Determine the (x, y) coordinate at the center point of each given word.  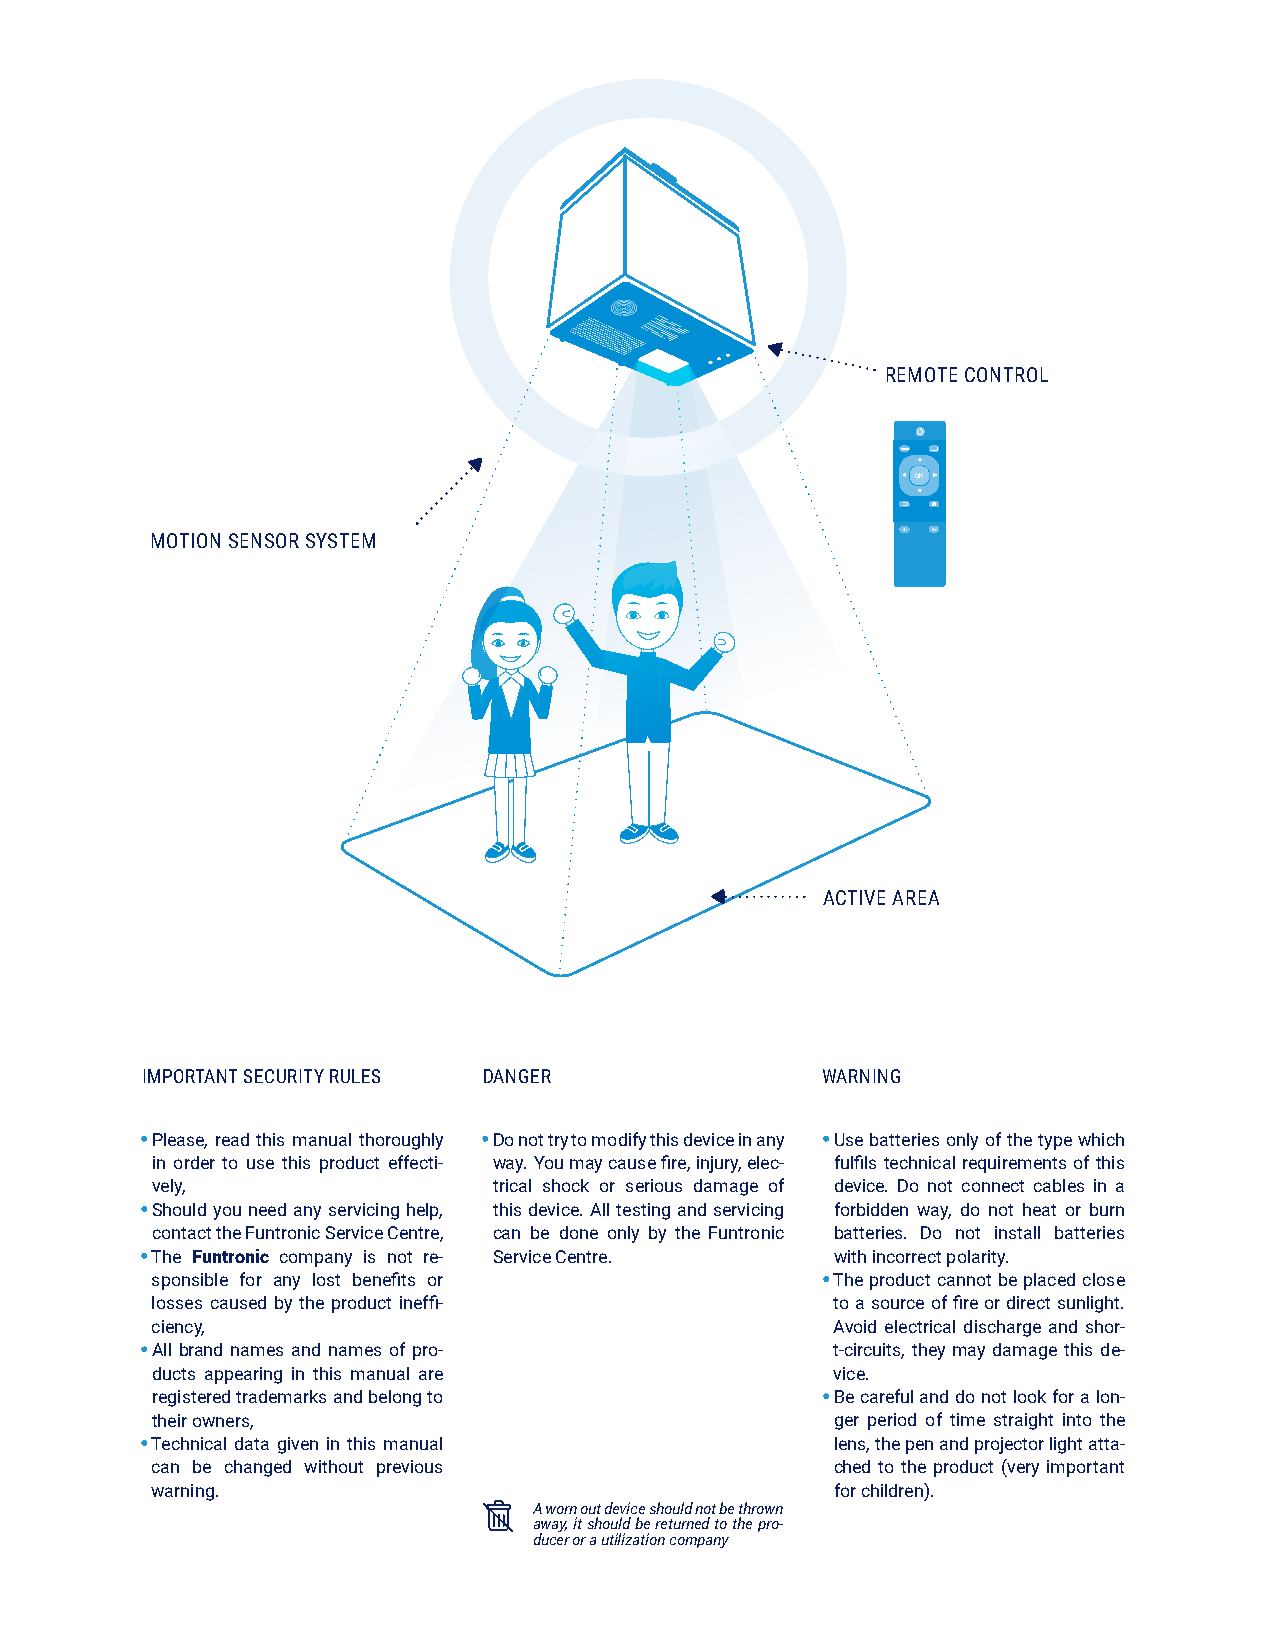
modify (619, 1141)
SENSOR (264, 540)
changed (258, 1468)
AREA (915, 897)
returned (682, 1523)
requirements (1014, 1164)
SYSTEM (340, 540)
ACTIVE (854, 897)
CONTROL (1006, 374)
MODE (904, 448)
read (232, 1139)
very (1022, 1470)
